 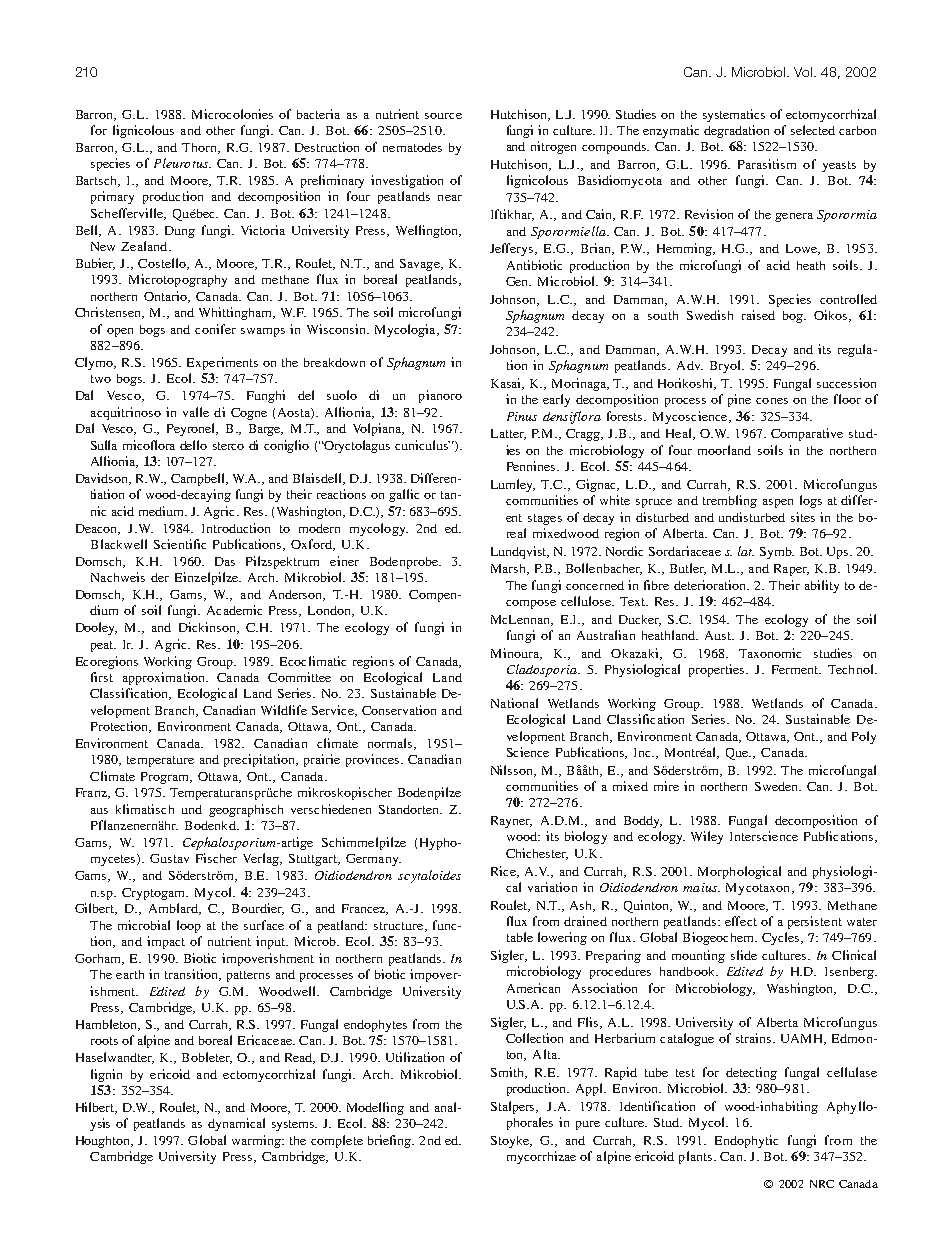 What do you see at coordinates (822, 1184) in the screenshot?
I see `NRC` at bounding box center [822, 1184].
